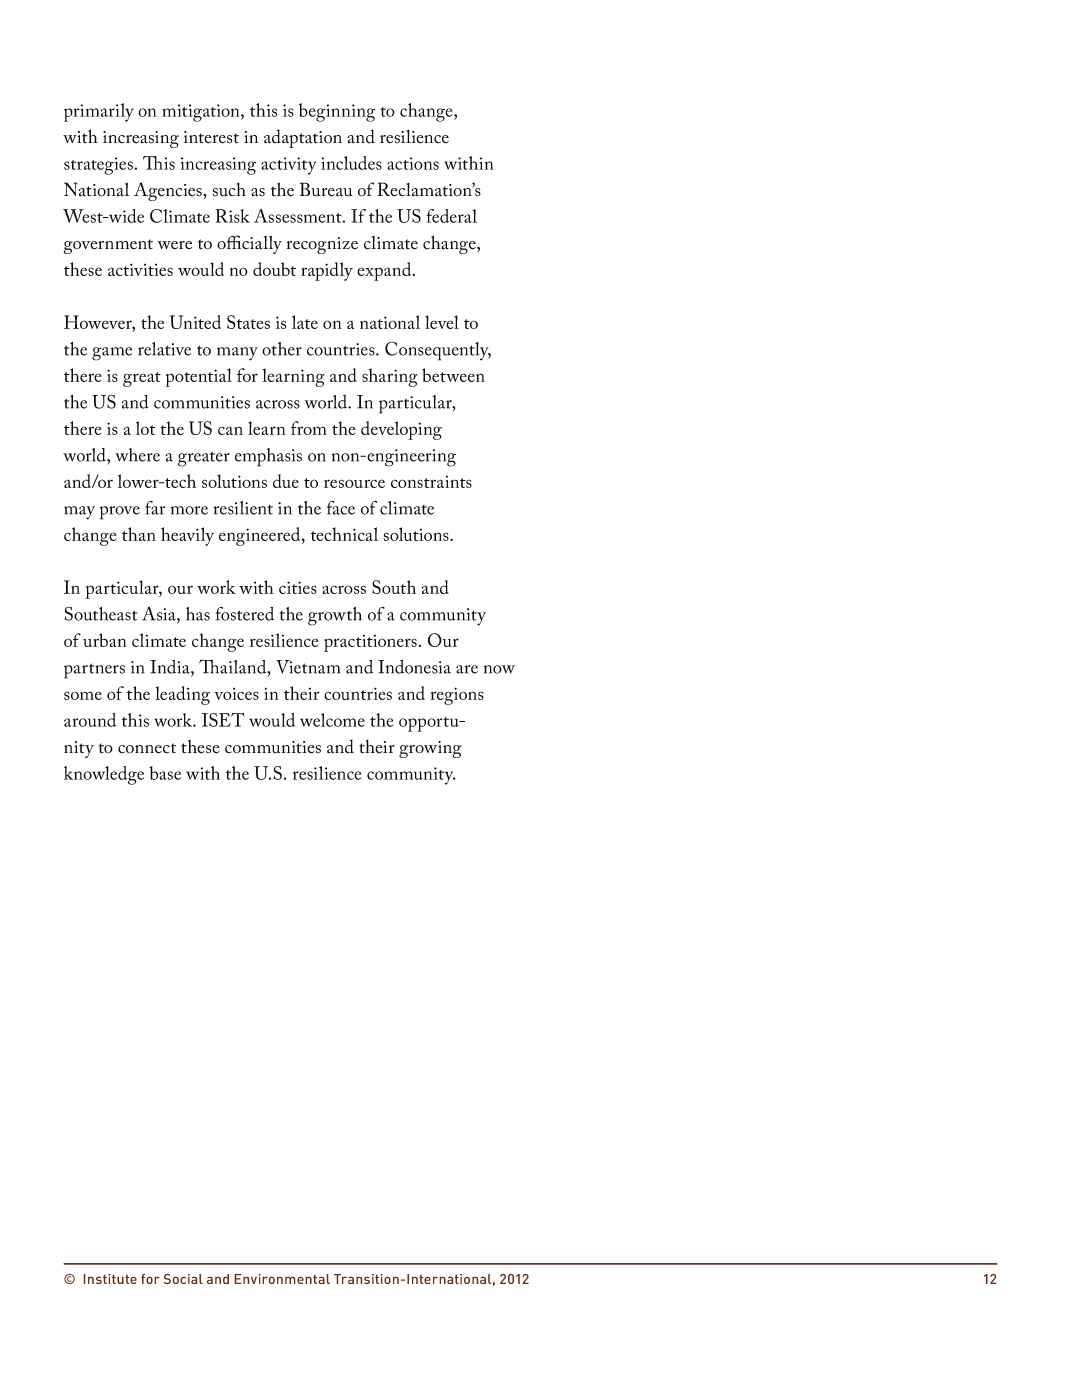 The width and height of the document is (1082, 1400). What do you see at coordinates (165, 773) in the document?
I see `base` at bounding box center [165, 773].
